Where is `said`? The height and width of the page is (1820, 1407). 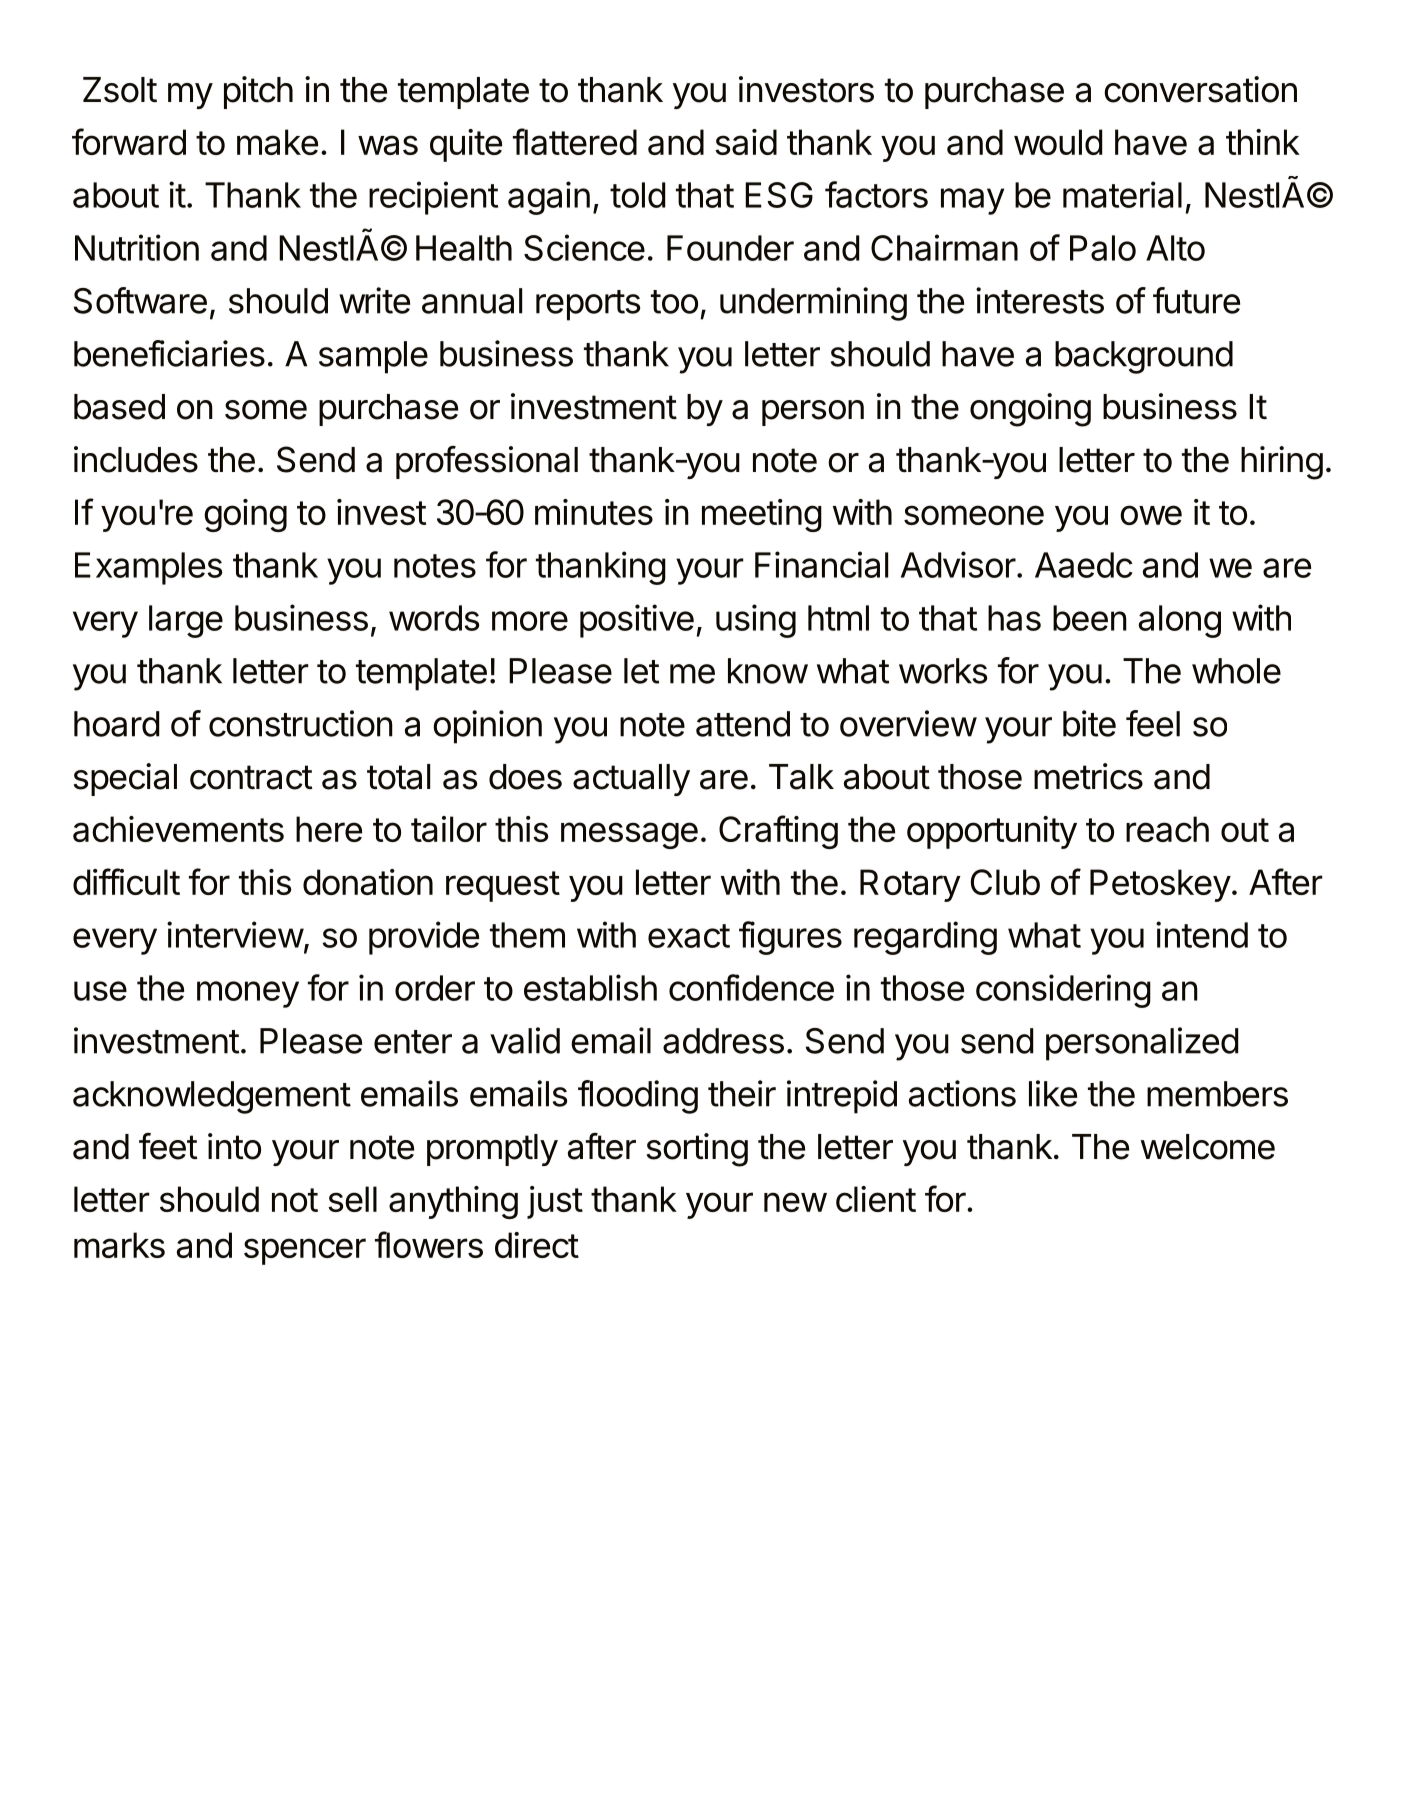
said is located at coordinates (746, 142).
